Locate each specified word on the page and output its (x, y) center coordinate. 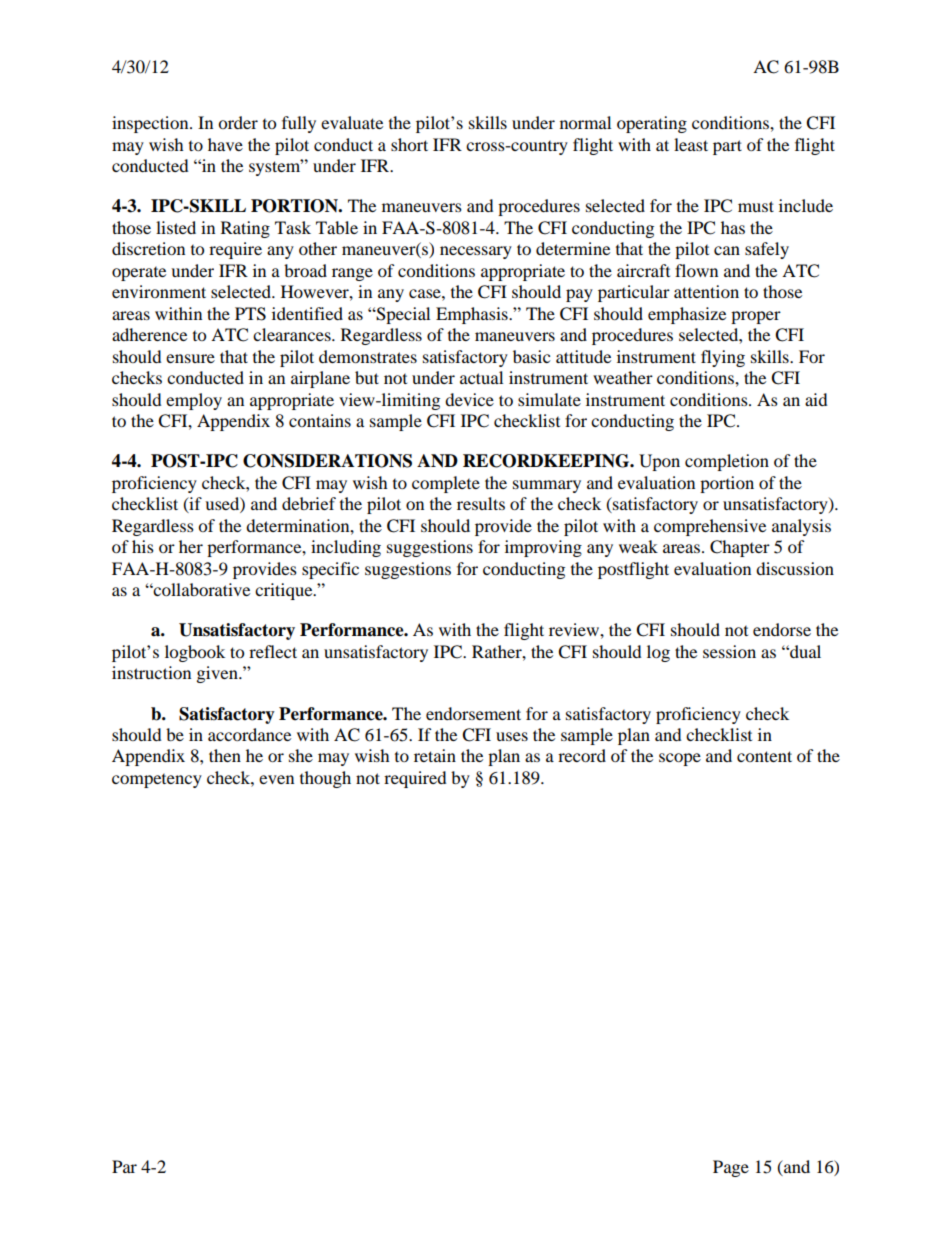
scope (680, 759)
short (409, 144)
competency (157, 781)
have (225, 144)
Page (731, 1168)
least (691, 144)
